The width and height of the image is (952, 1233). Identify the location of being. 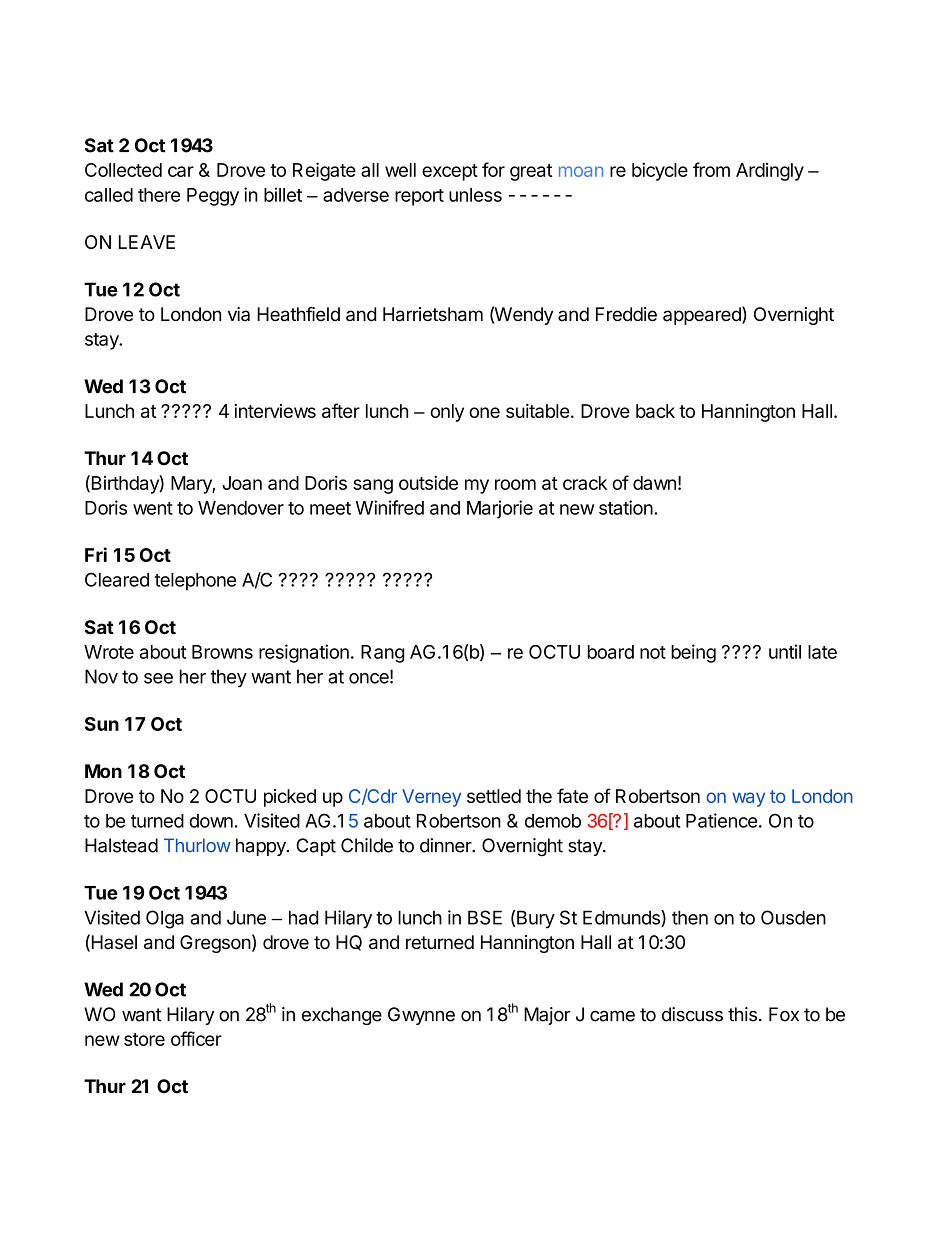
(693, 653).
